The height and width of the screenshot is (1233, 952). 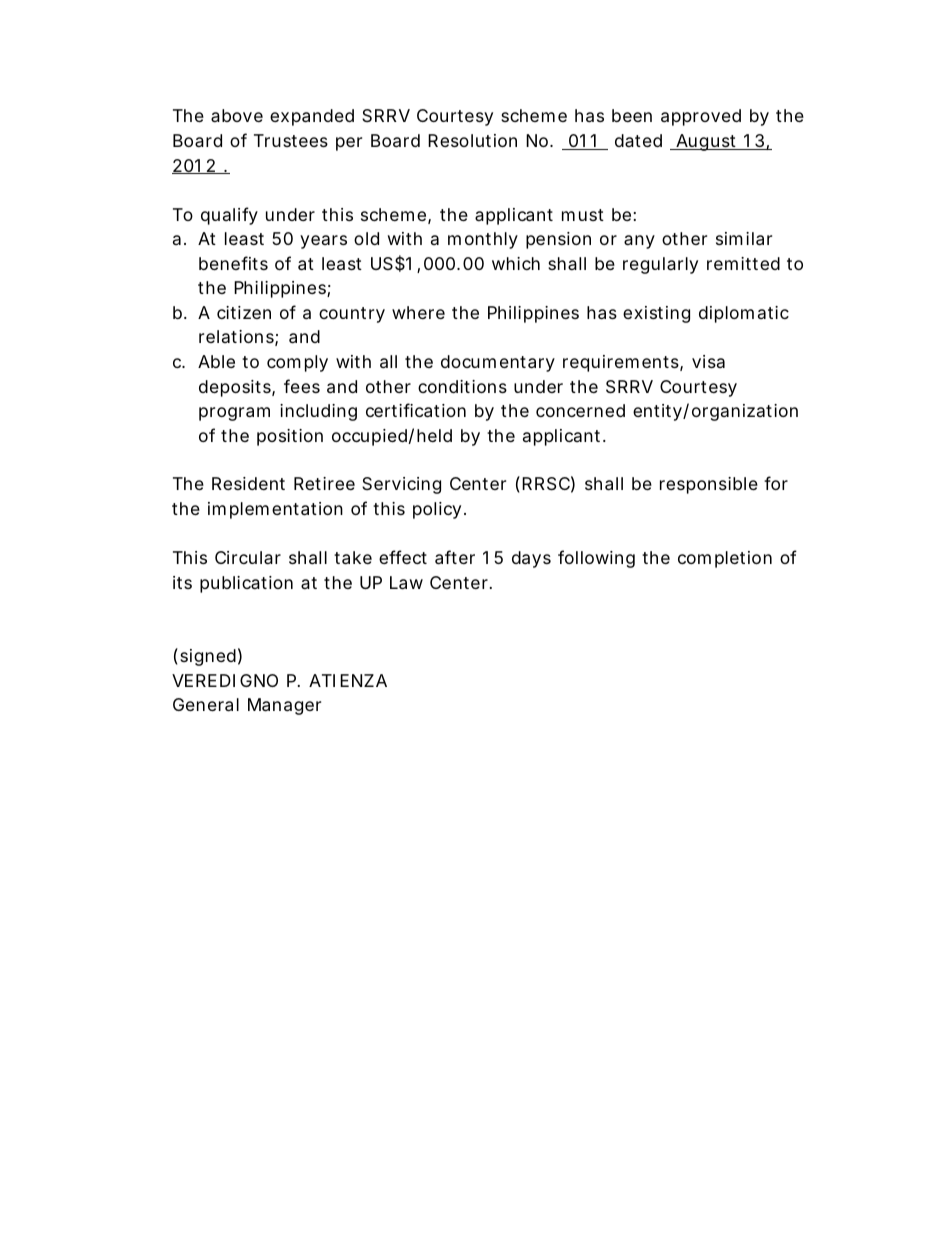 I want to click on implementation, so click(x=275, y=510).
